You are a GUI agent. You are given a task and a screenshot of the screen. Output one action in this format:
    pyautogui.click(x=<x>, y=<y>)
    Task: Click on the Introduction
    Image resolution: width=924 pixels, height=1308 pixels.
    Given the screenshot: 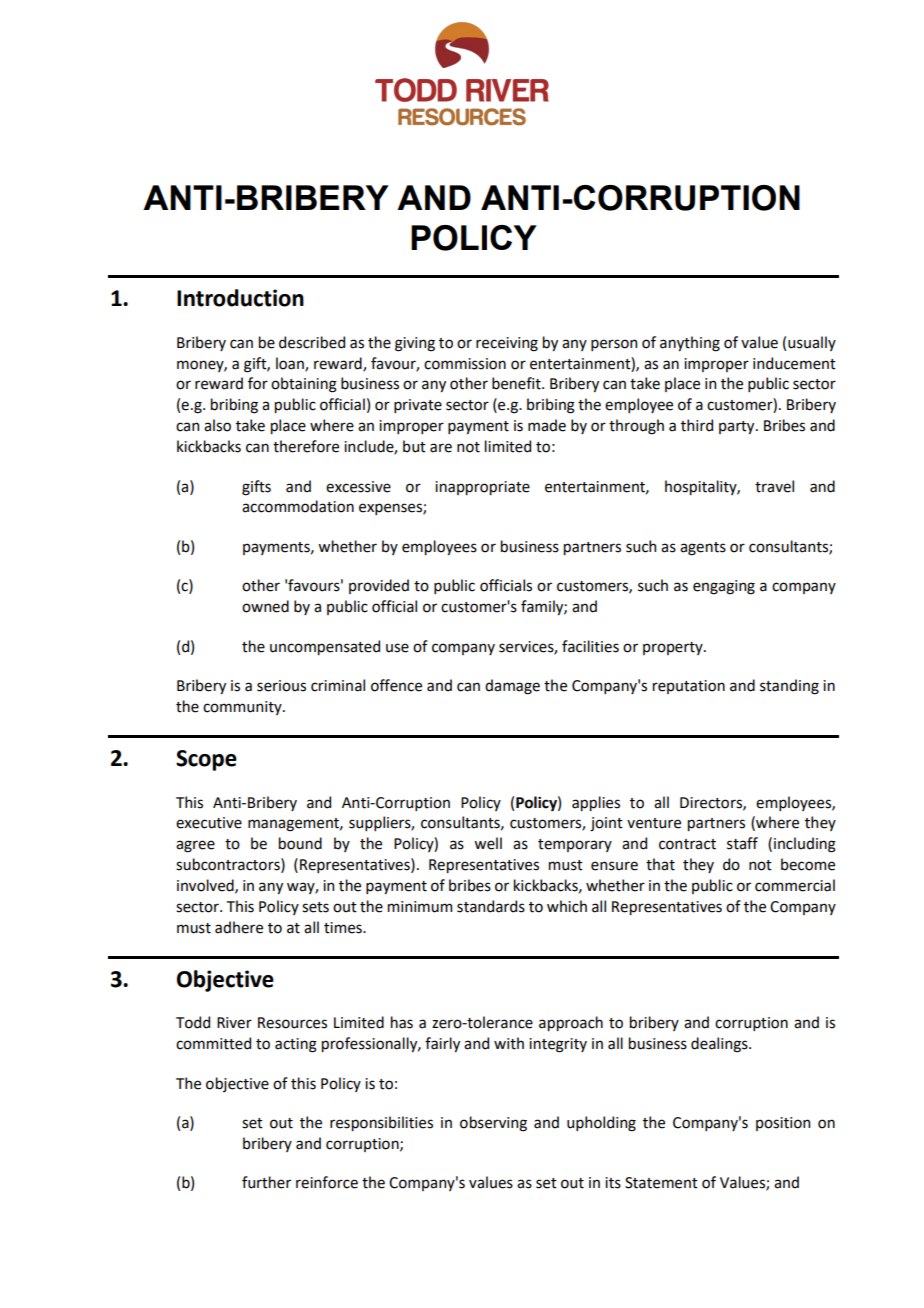 What is the action you would take?
    pyautogui.click(x=240, y=298)
